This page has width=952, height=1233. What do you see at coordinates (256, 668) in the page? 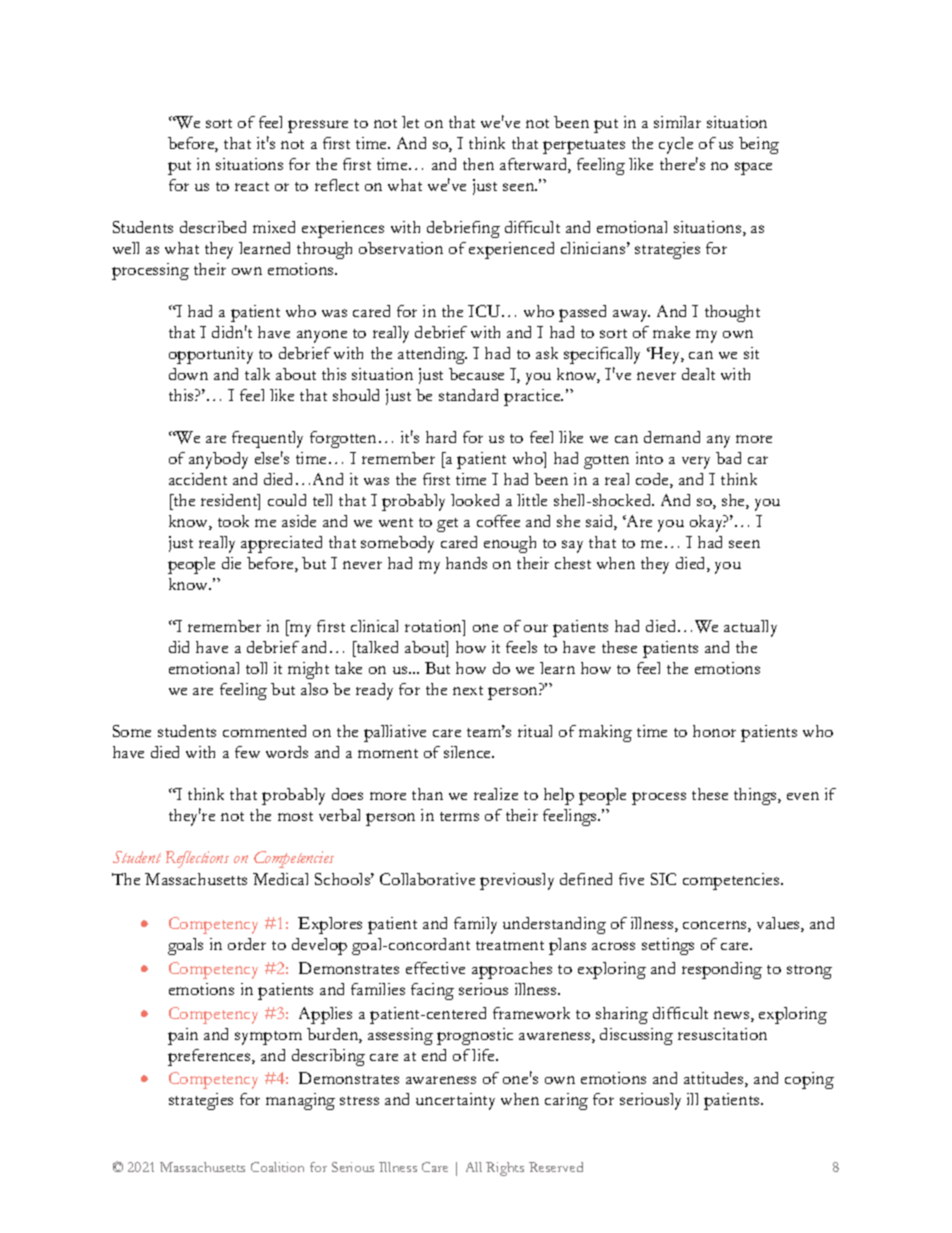
I see `toll` at bounding box center [256, 668].
